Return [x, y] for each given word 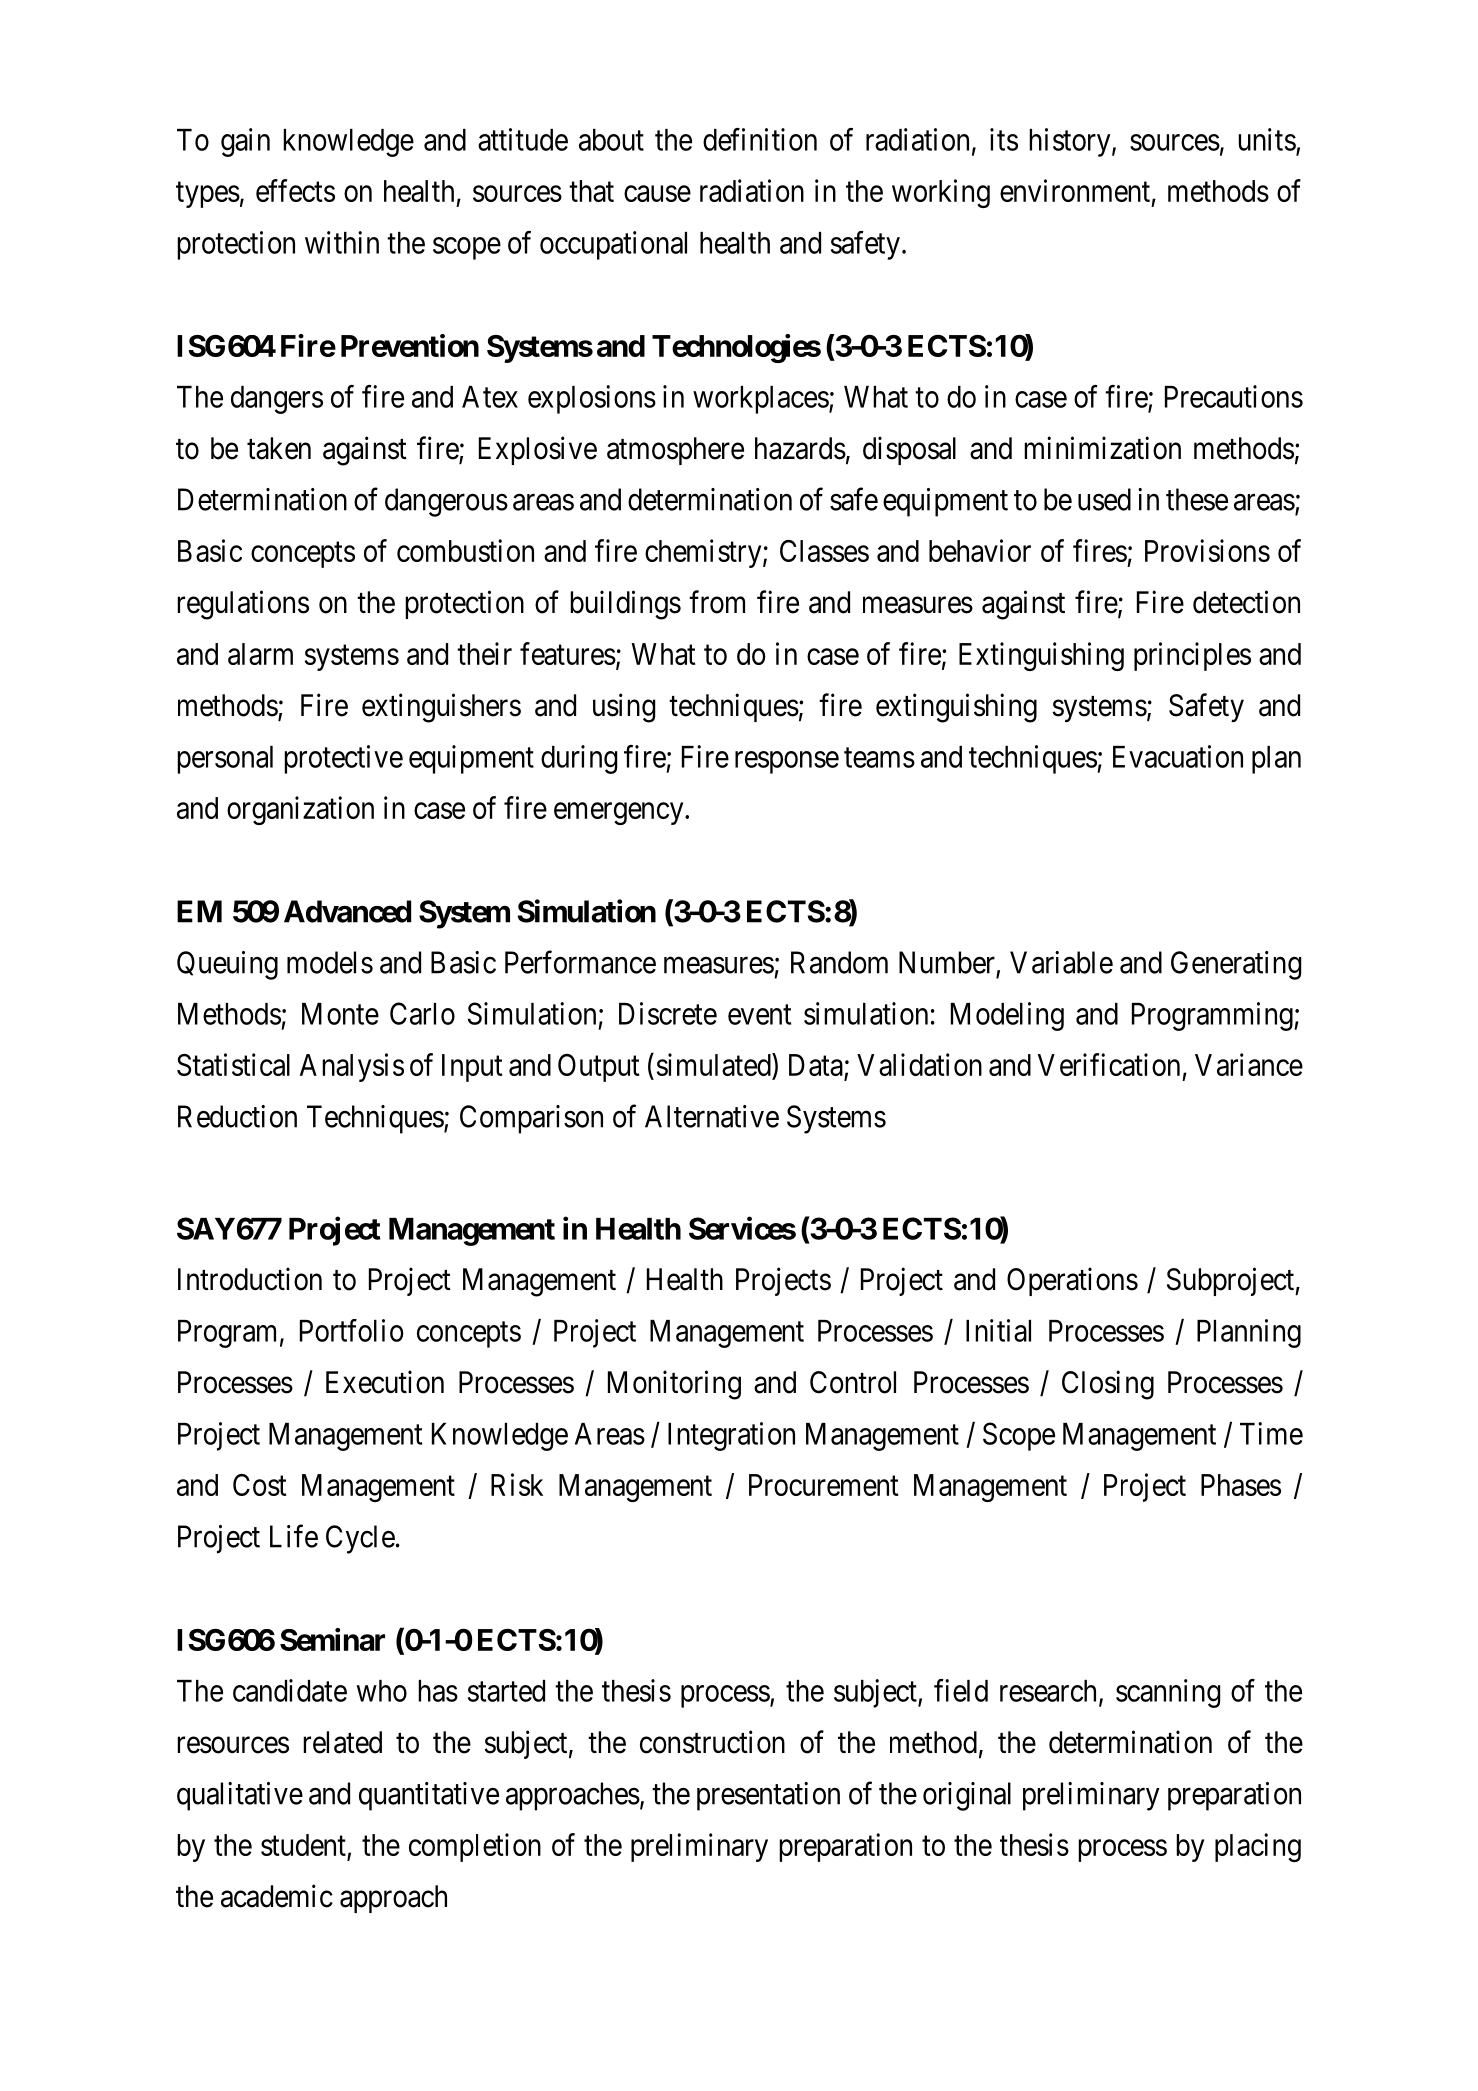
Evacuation [1178, 756]
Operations [1072, 1281]
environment [1075, 190]
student [304, 1846]
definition [760, 139]
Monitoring [674, 1385]
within [342, 242]
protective [343, 759]
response [787, 762]
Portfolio [352, 1330]
